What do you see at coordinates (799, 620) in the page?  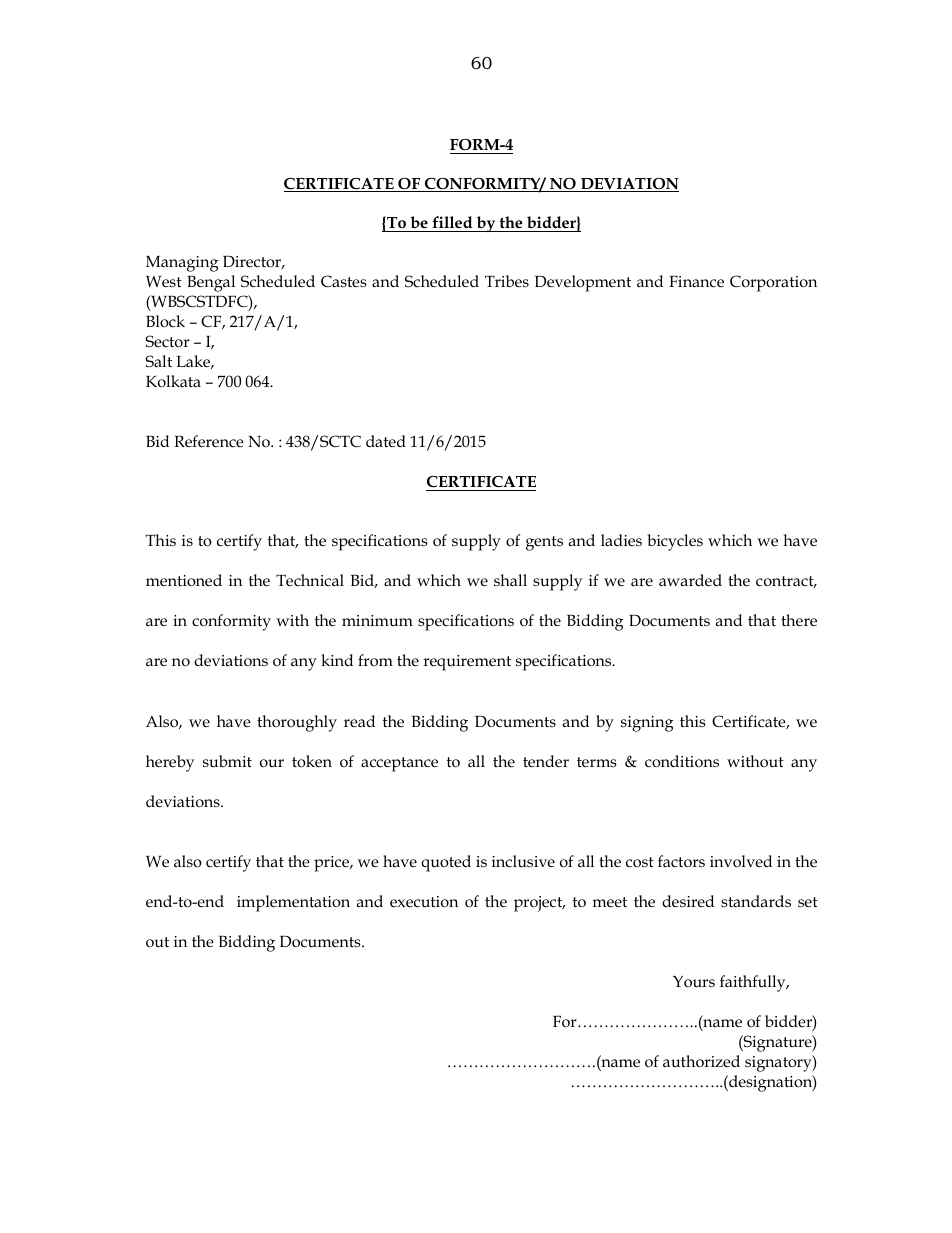 I see `there` at bounding box center [799, 620].
